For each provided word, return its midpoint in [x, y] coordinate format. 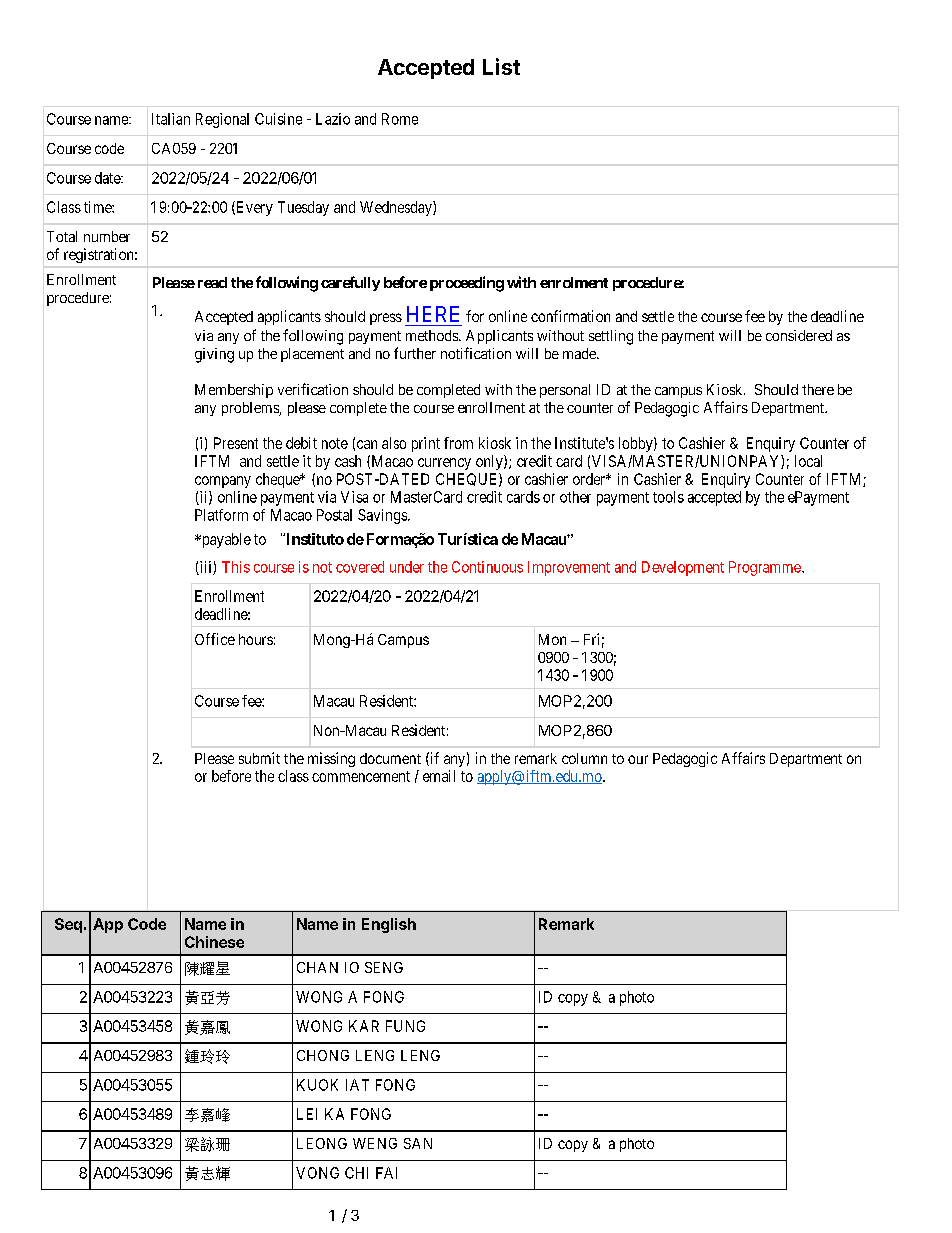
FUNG [405, 1026]
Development [683, 568]
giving [214, 355]
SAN [418, 1143]
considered [799, 335]
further [415, 353]
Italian [171, 119]
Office [215, 639]
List [501, 66]
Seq [68, 925]
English [389, 925]
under [407, 567]
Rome [400, 119]
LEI [307, 1114]
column [584, 758]
